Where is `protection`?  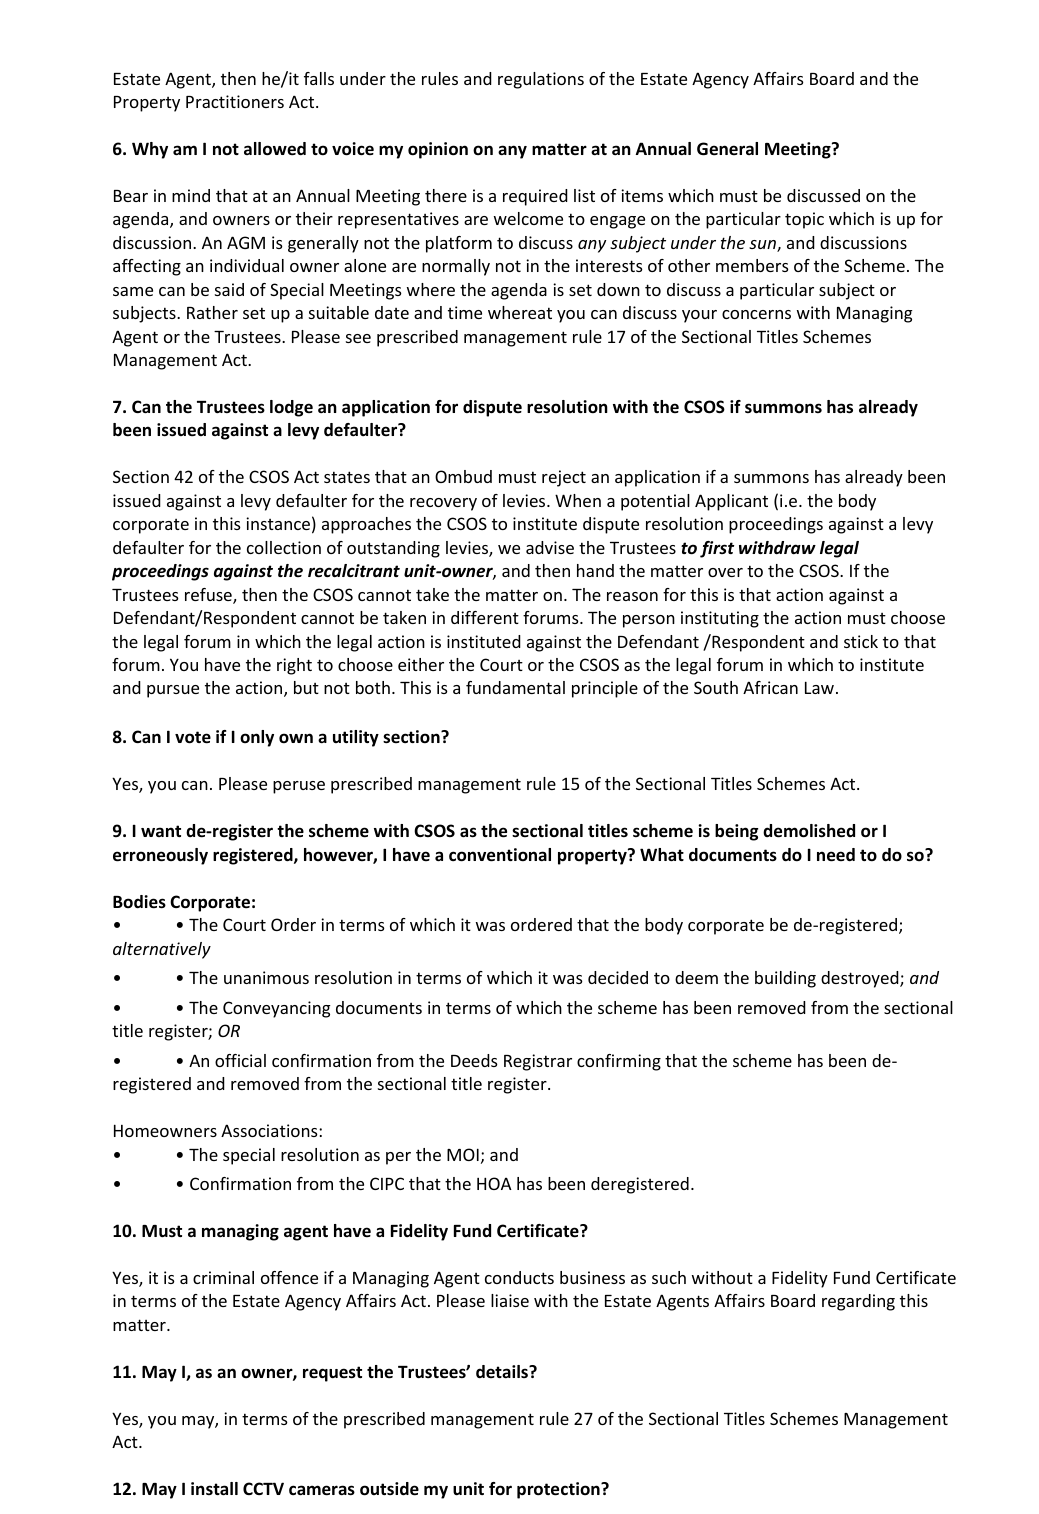 protection is located at coordinates (559, 1490).
